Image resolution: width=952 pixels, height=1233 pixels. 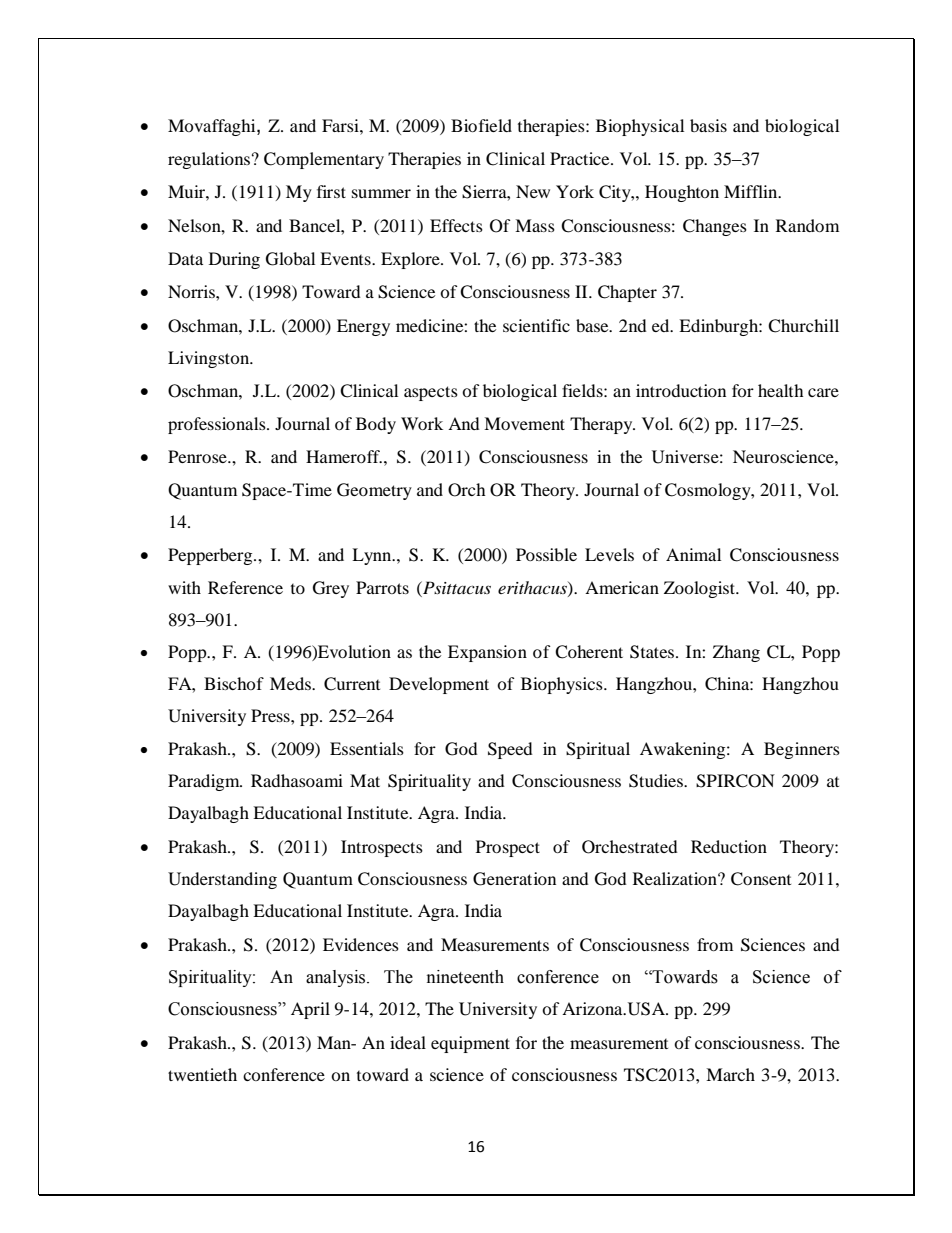 What do you see at coordinates (218, 425) in the document?
I see `professionals` at bounding box center [218, 425].
